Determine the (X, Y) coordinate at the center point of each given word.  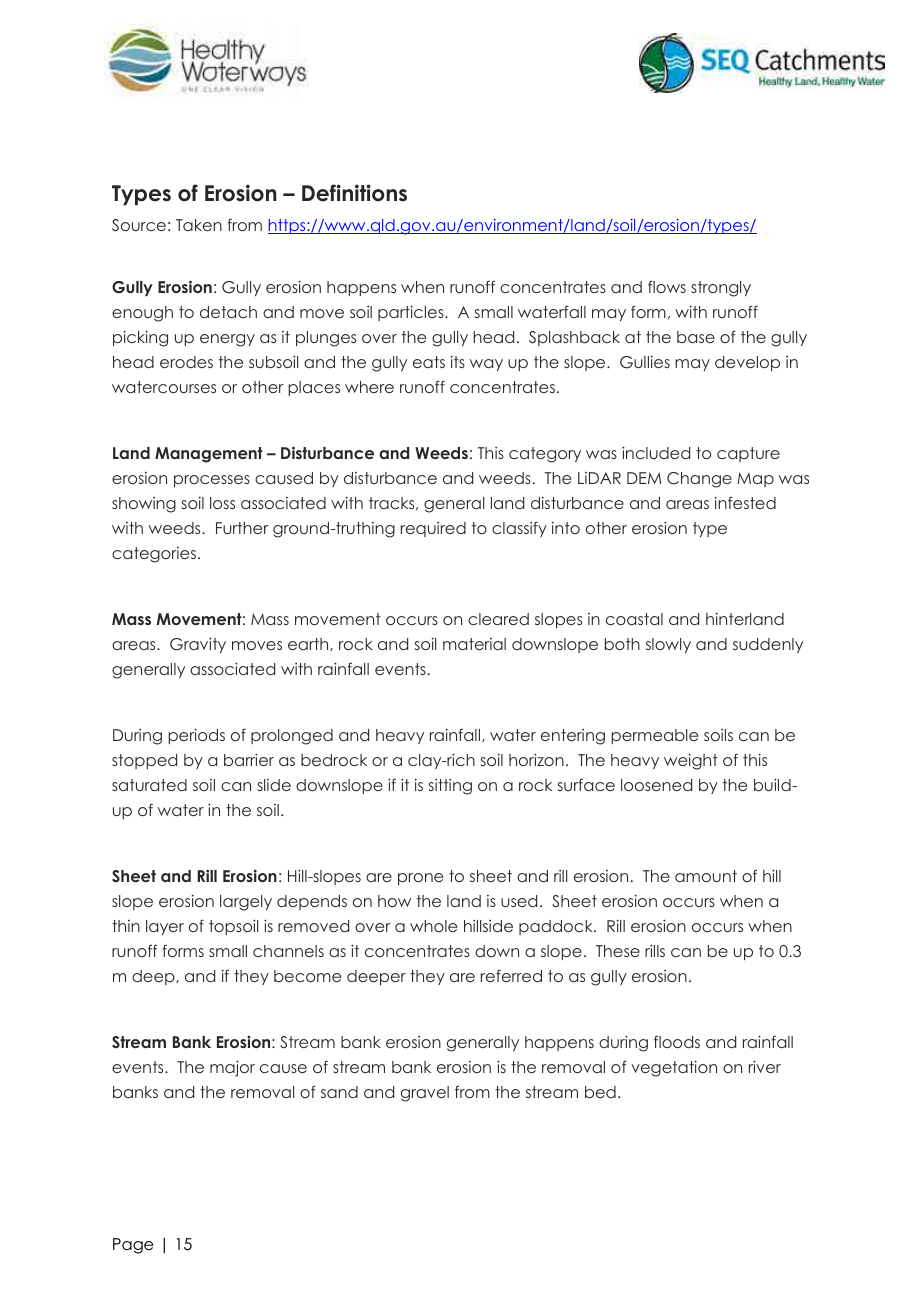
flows (667, 286)
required (433, 529)
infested (745, 502)
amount (706, 876)
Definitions (354, 193)
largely (246, 903)
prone (420, 879)
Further (242, 528)
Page (133, 1246)
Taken (199, 225)
